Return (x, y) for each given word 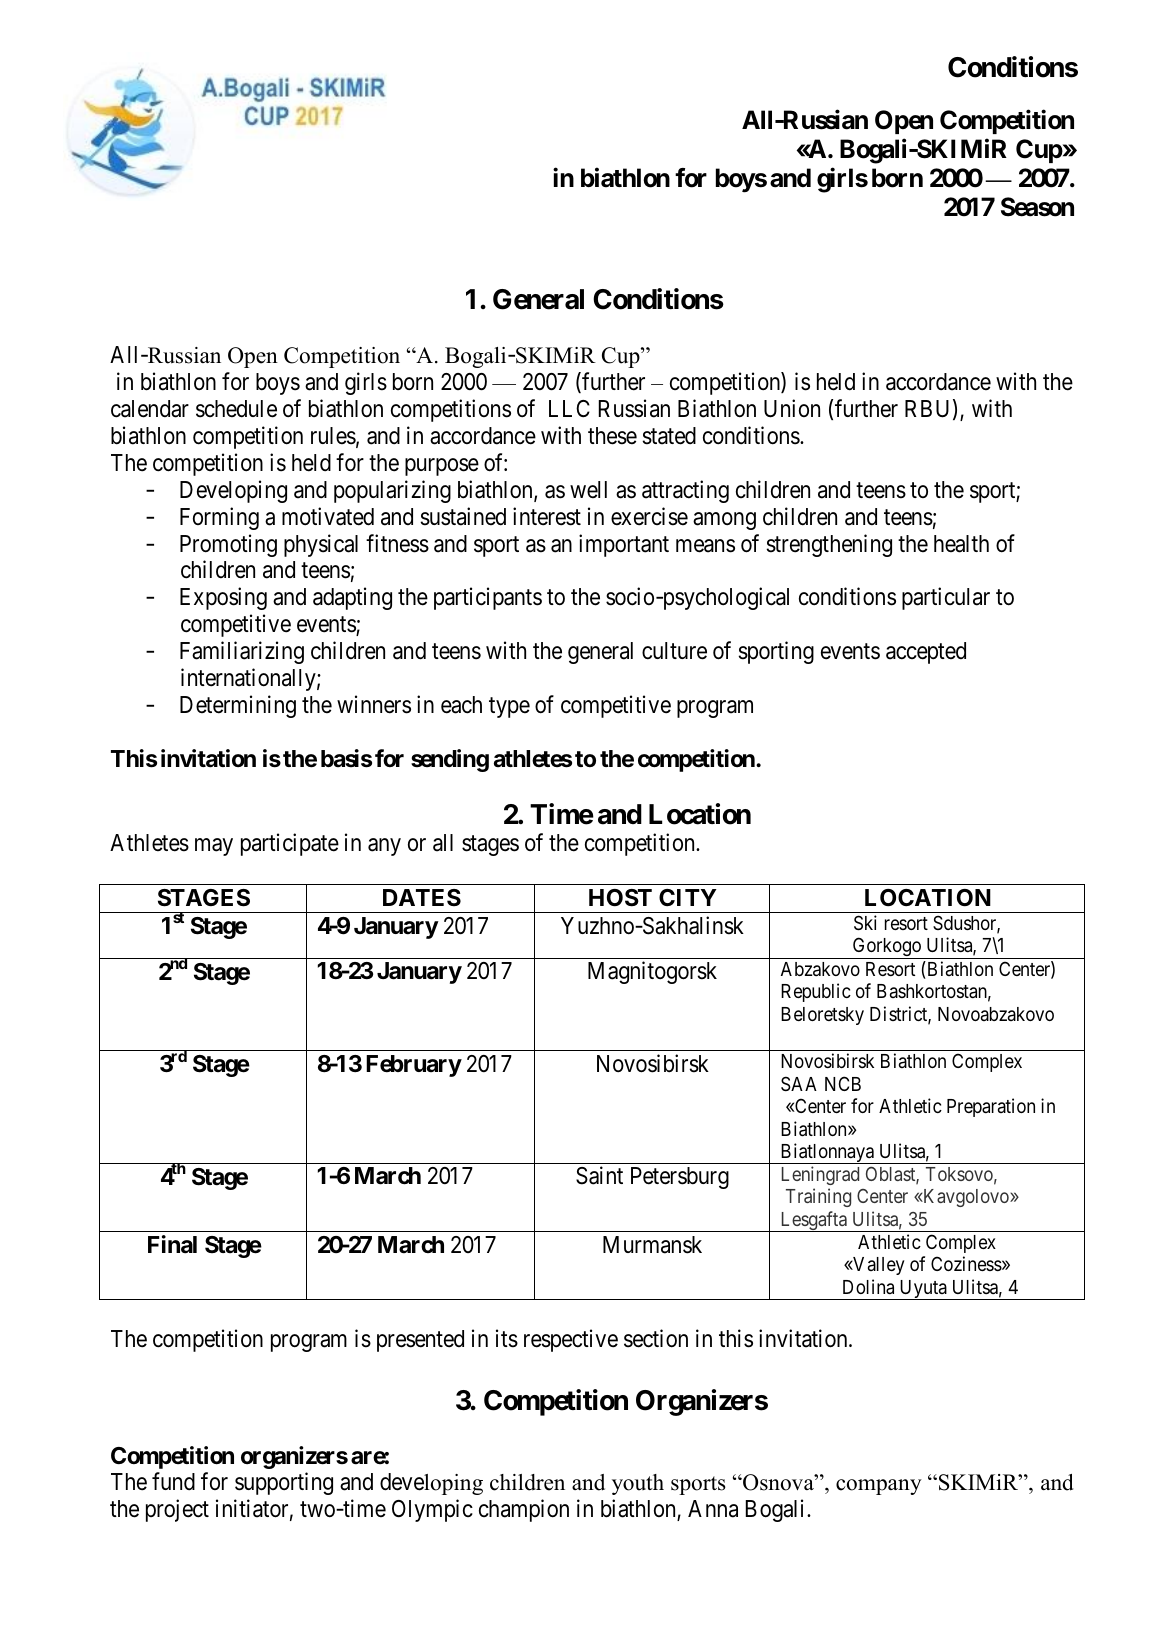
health (961, 544)
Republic (816, 992)
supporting (284, 1484)
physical (321, 545)
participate (290, 844)
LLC (569, 408)
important (624, 545)
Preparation (991, 1107)
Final (172, 1244)
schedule (236, 409)
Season (1037, 207)
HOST (620, 898)
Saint (599, 1176)
